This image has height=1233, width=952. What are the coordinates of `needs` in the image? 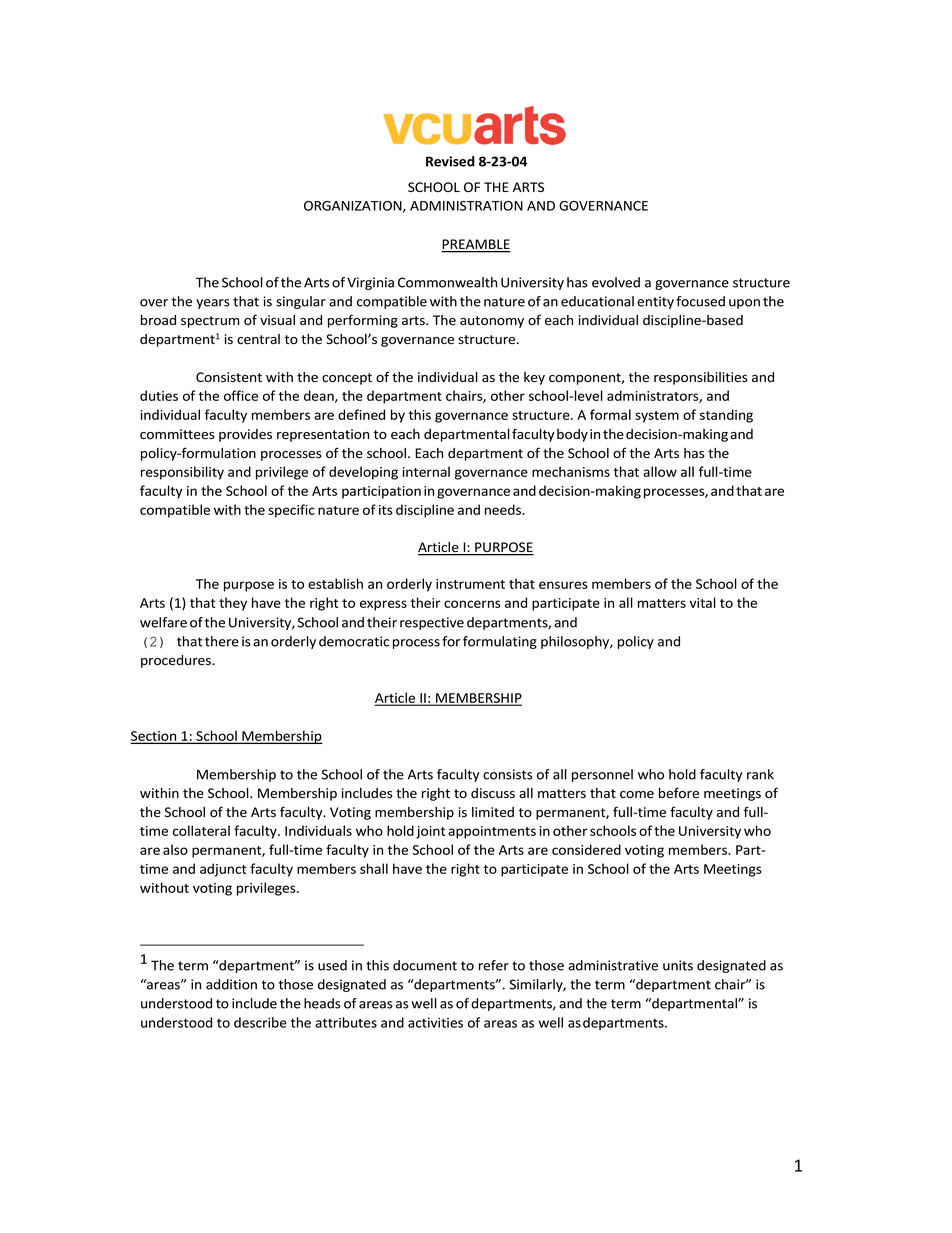 It's located at (504, 509).
